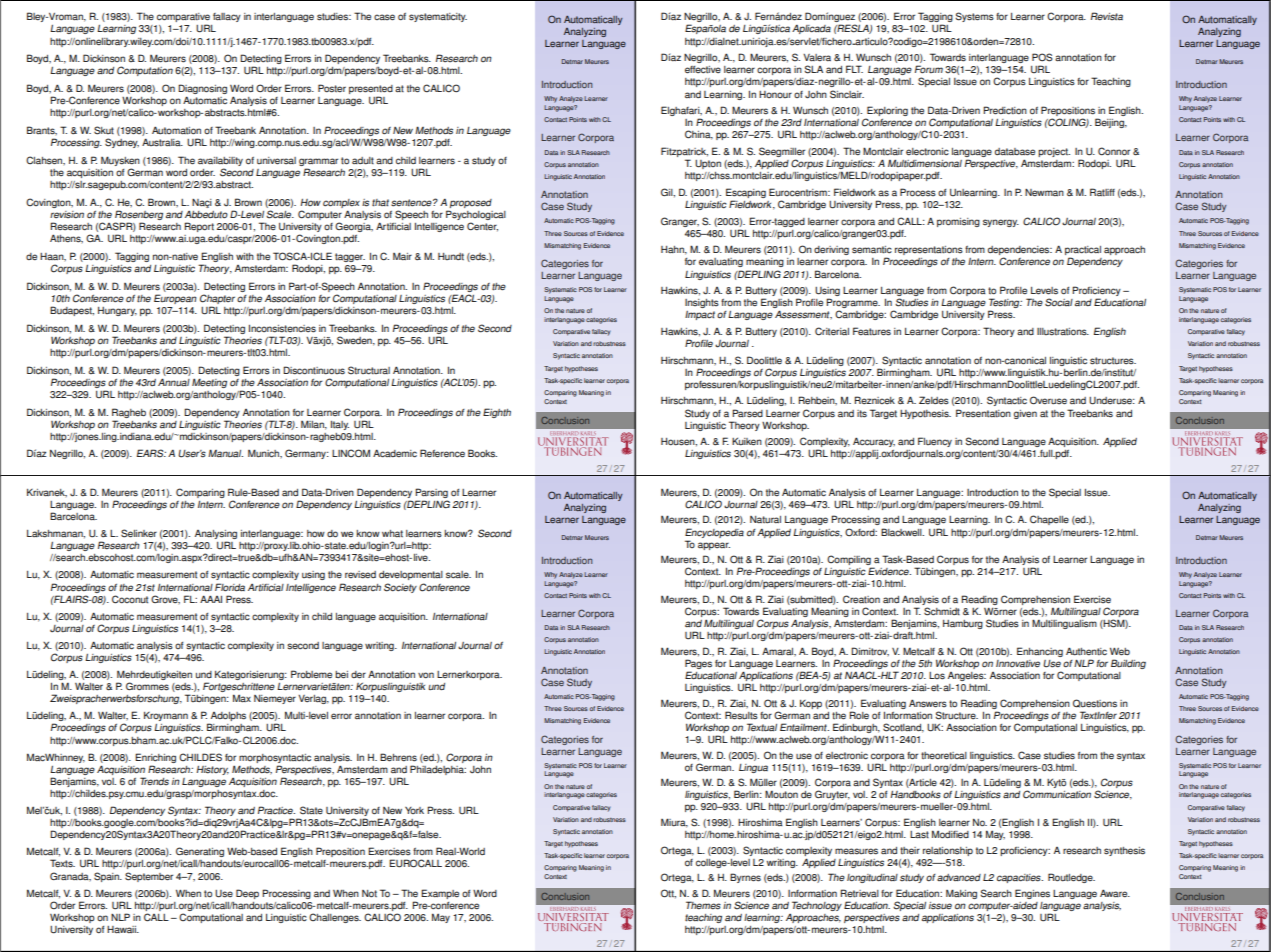 The width and height of the screenshot is (1271, 952). Describe the element at coordinates (935, 442) in the screenshot. I see `Fluency` at that location.
